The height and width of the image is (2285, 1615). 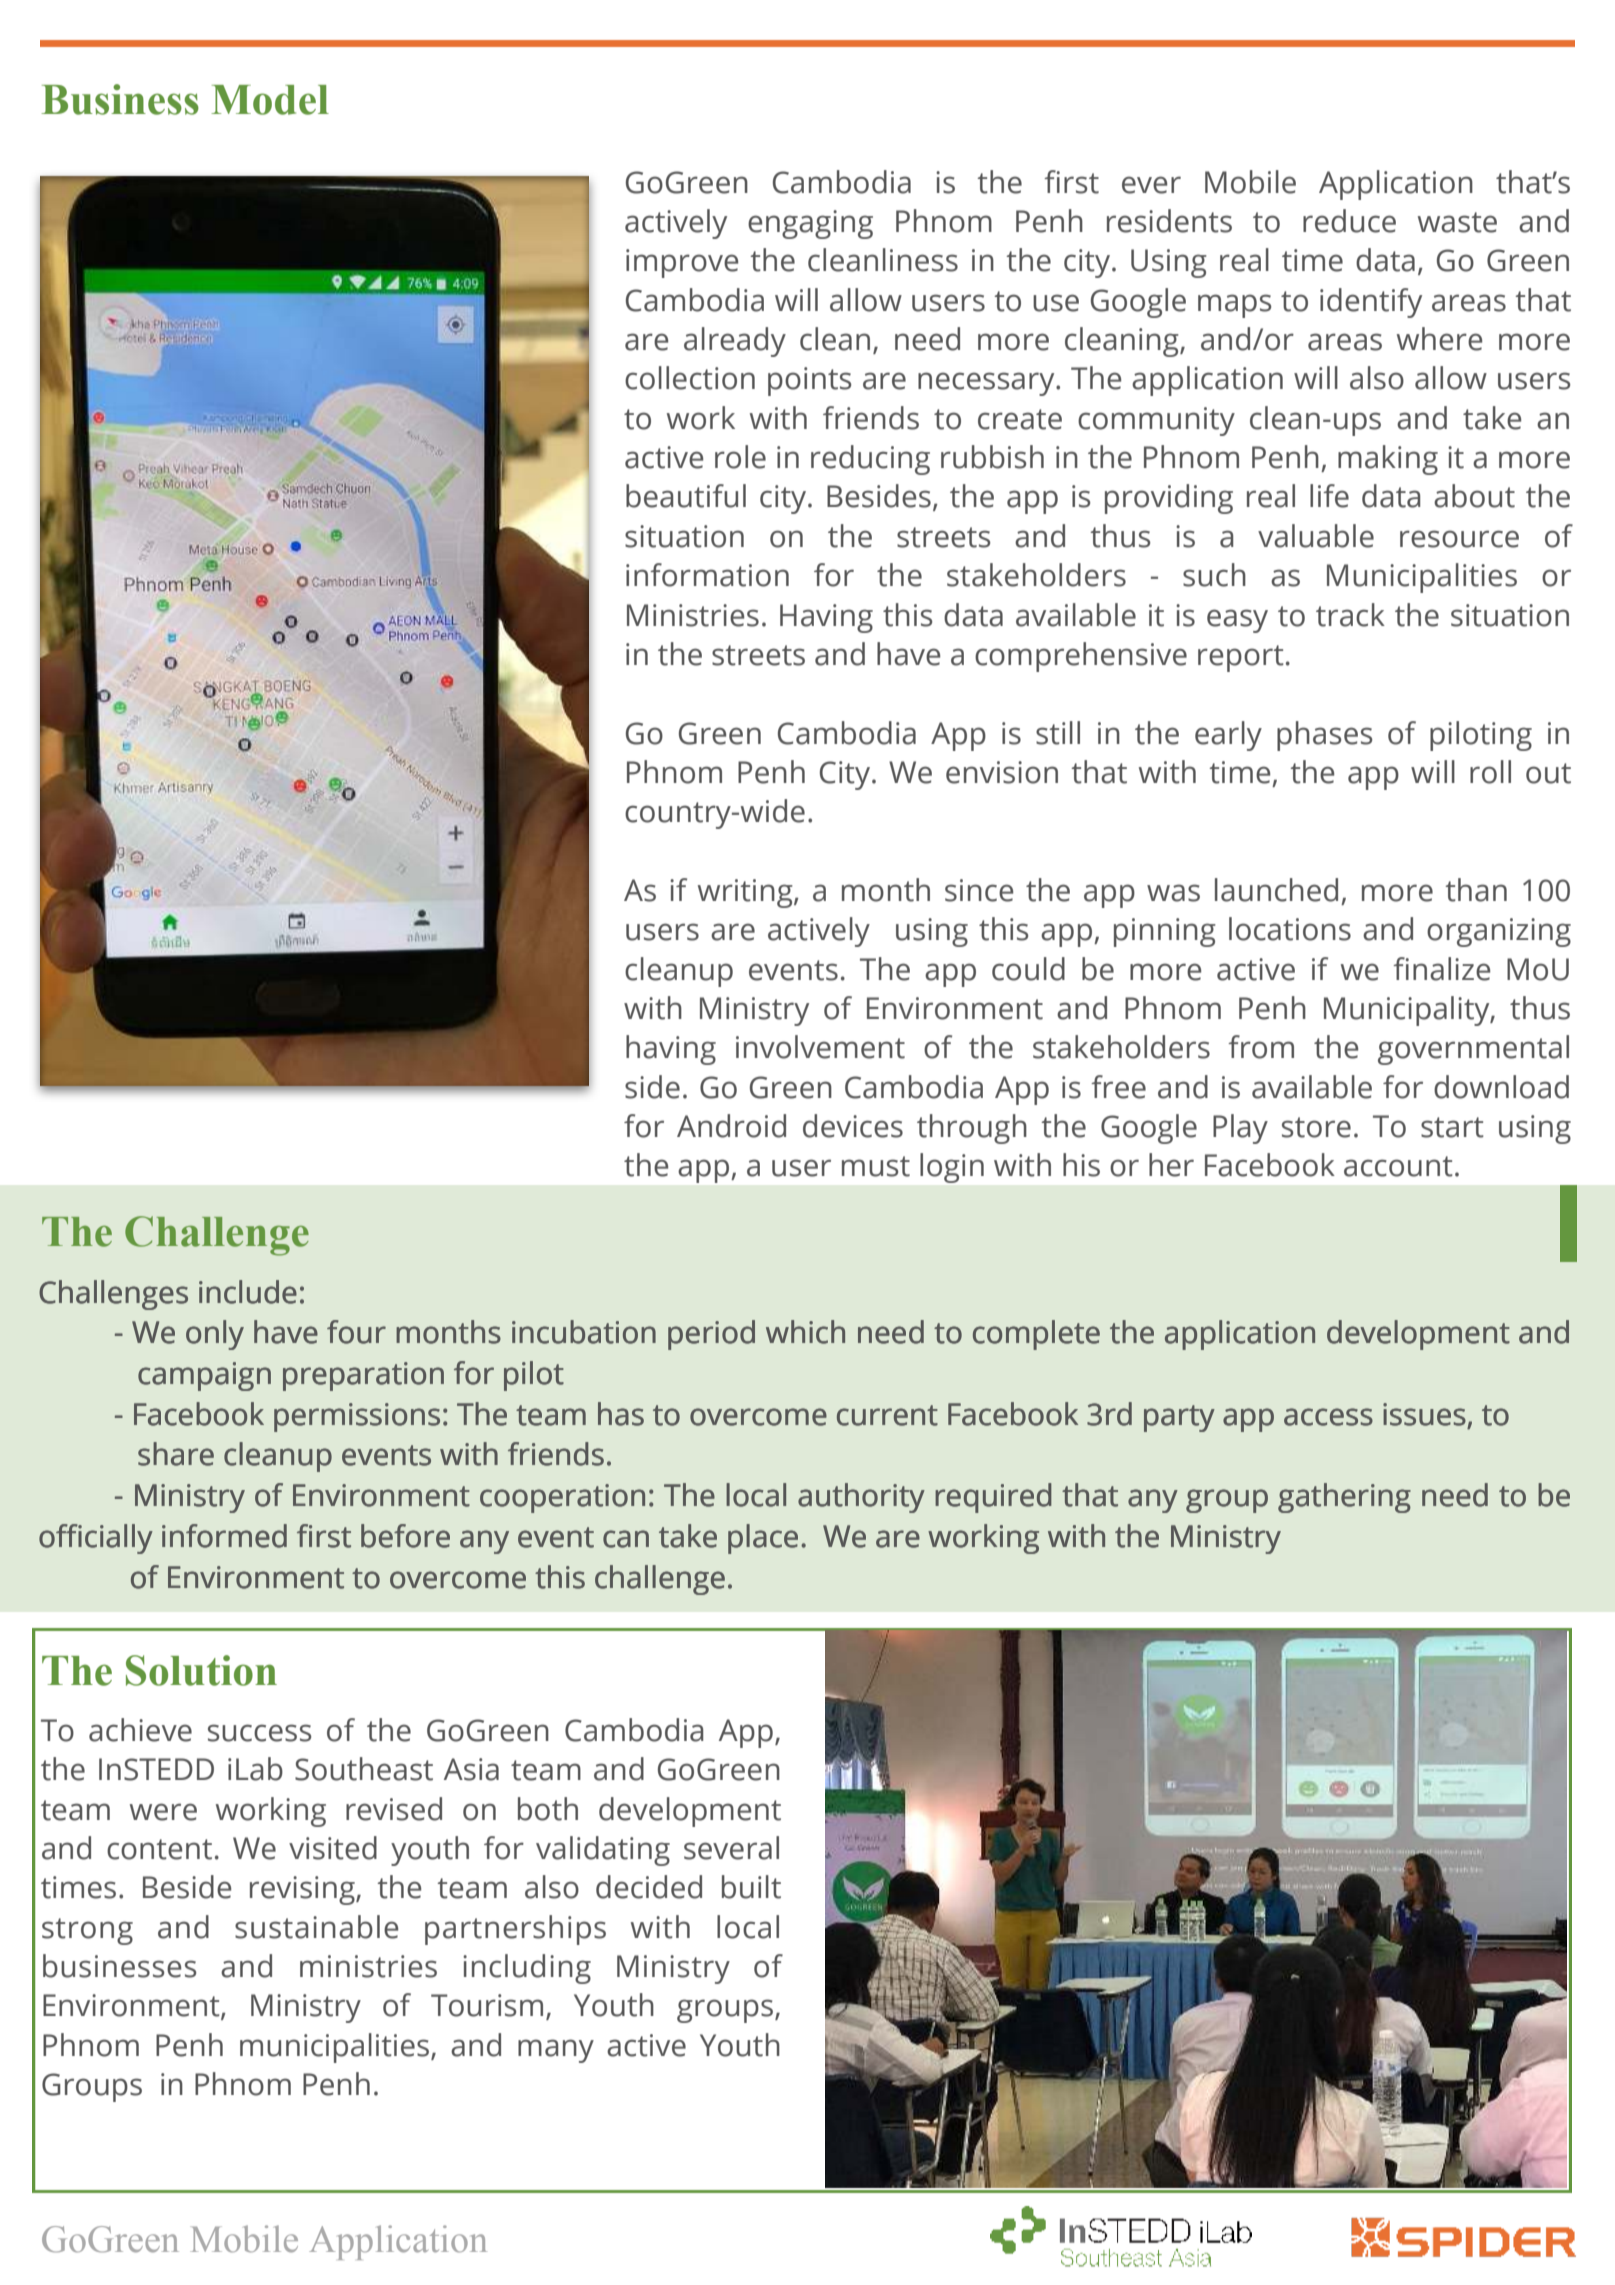 I want to click on must, so click(x=876, y=1166).
